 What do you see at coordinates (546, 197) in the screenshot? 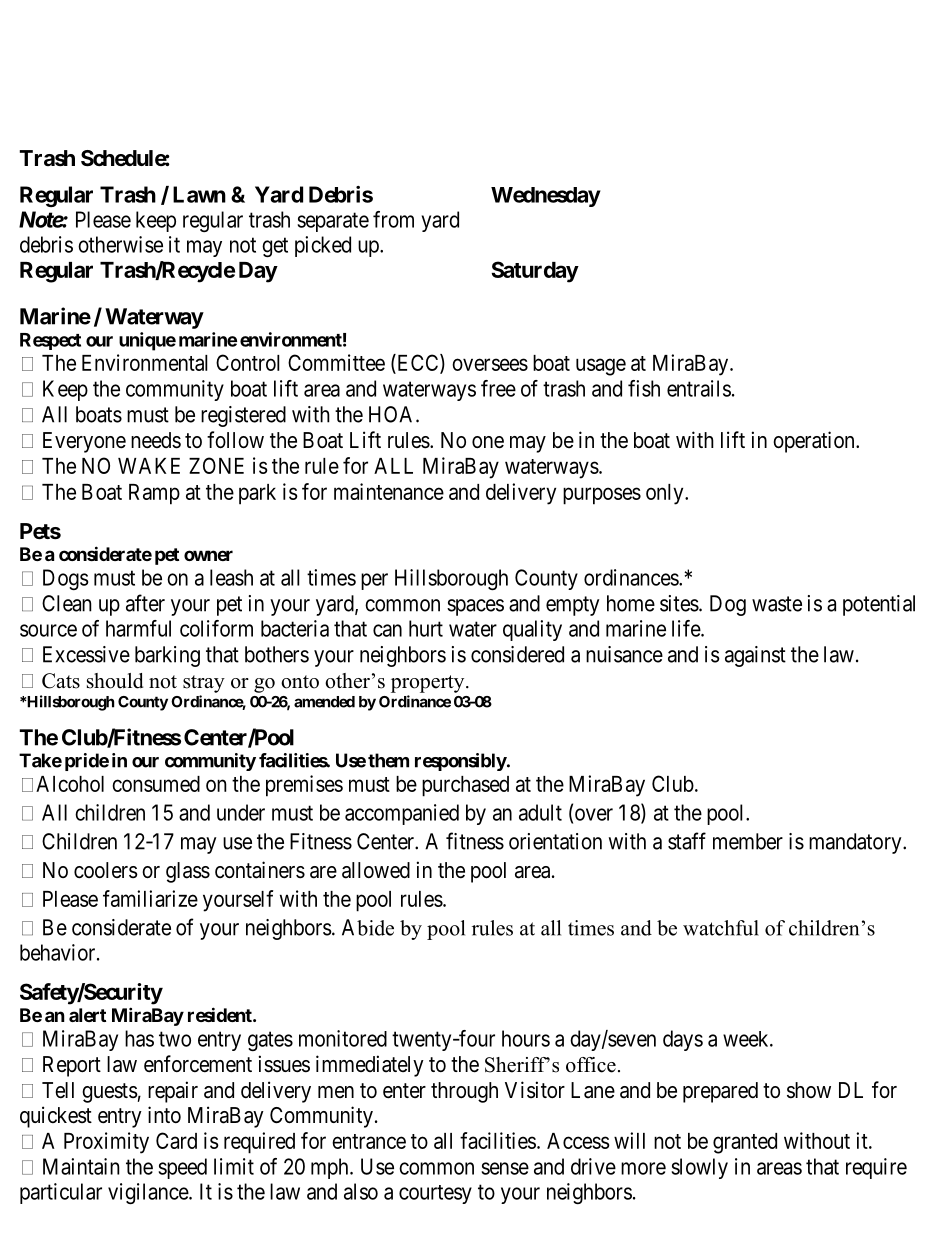
I see `Wednesday` at bounding box center [546, 197].
